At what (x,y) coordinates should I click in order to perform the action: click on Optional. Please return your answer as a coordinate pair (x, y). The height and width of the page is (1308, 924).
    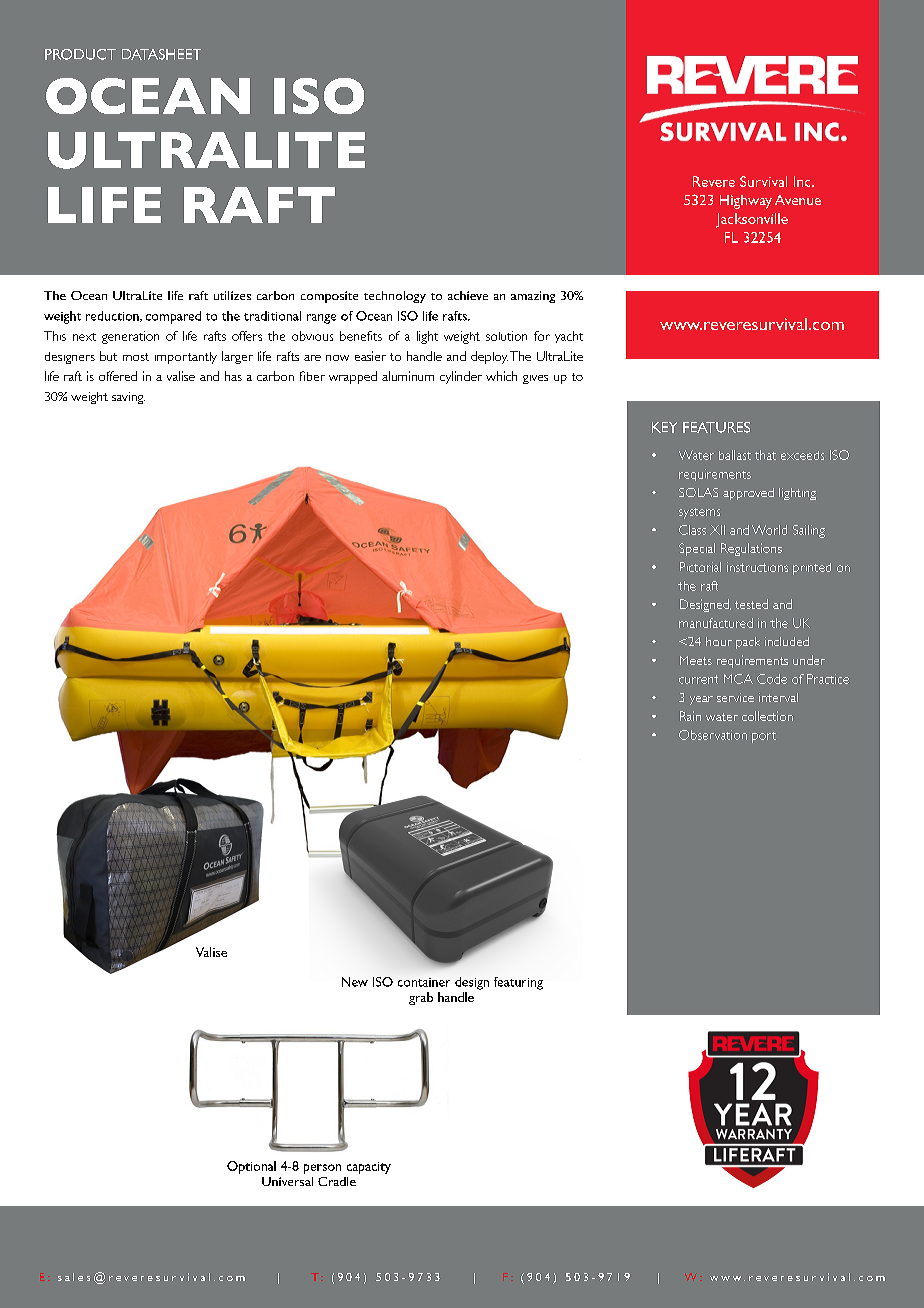
    Looking at the image, I should click on (251, 1167).
